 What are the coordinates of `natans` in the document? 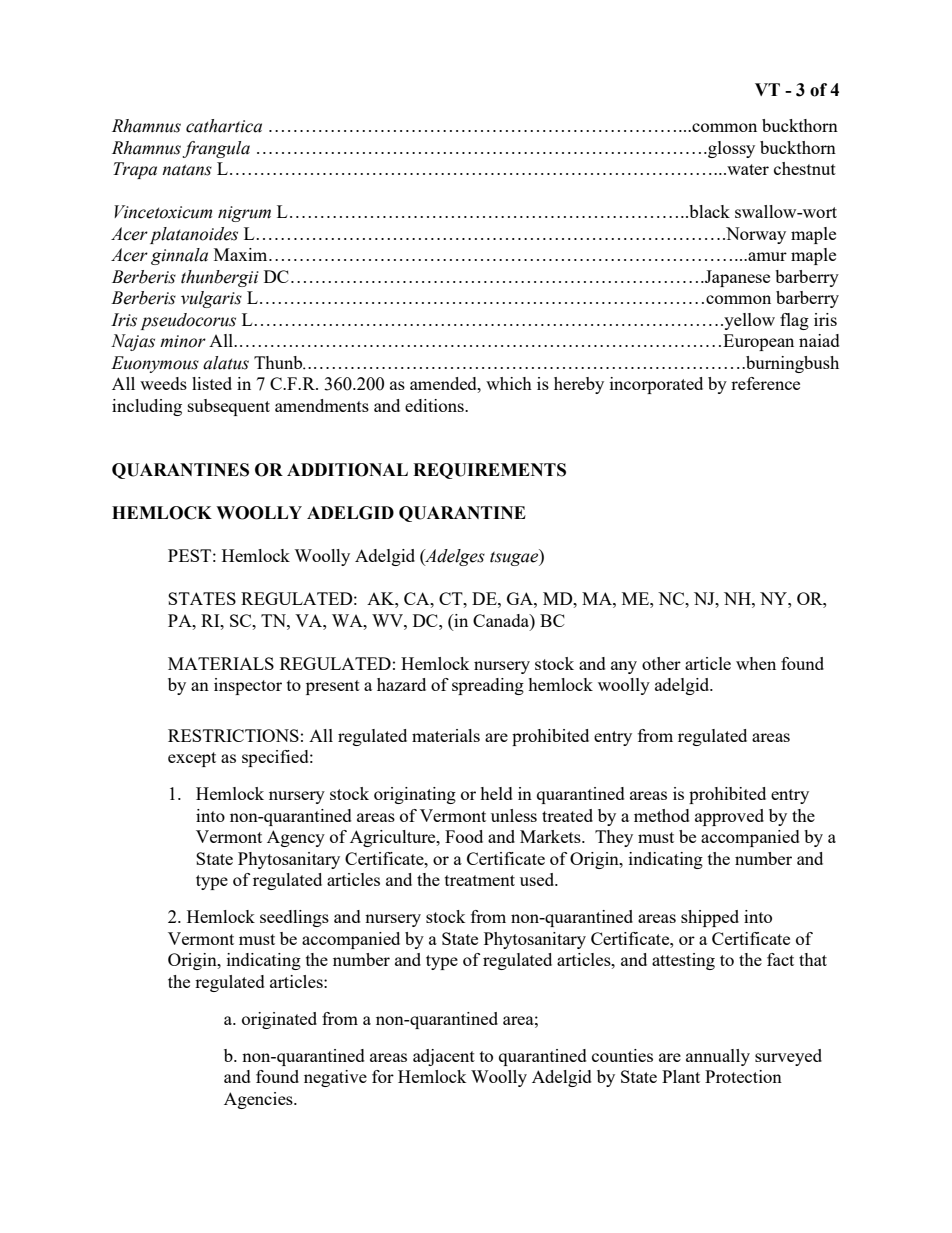 It's located at (187, 170).
